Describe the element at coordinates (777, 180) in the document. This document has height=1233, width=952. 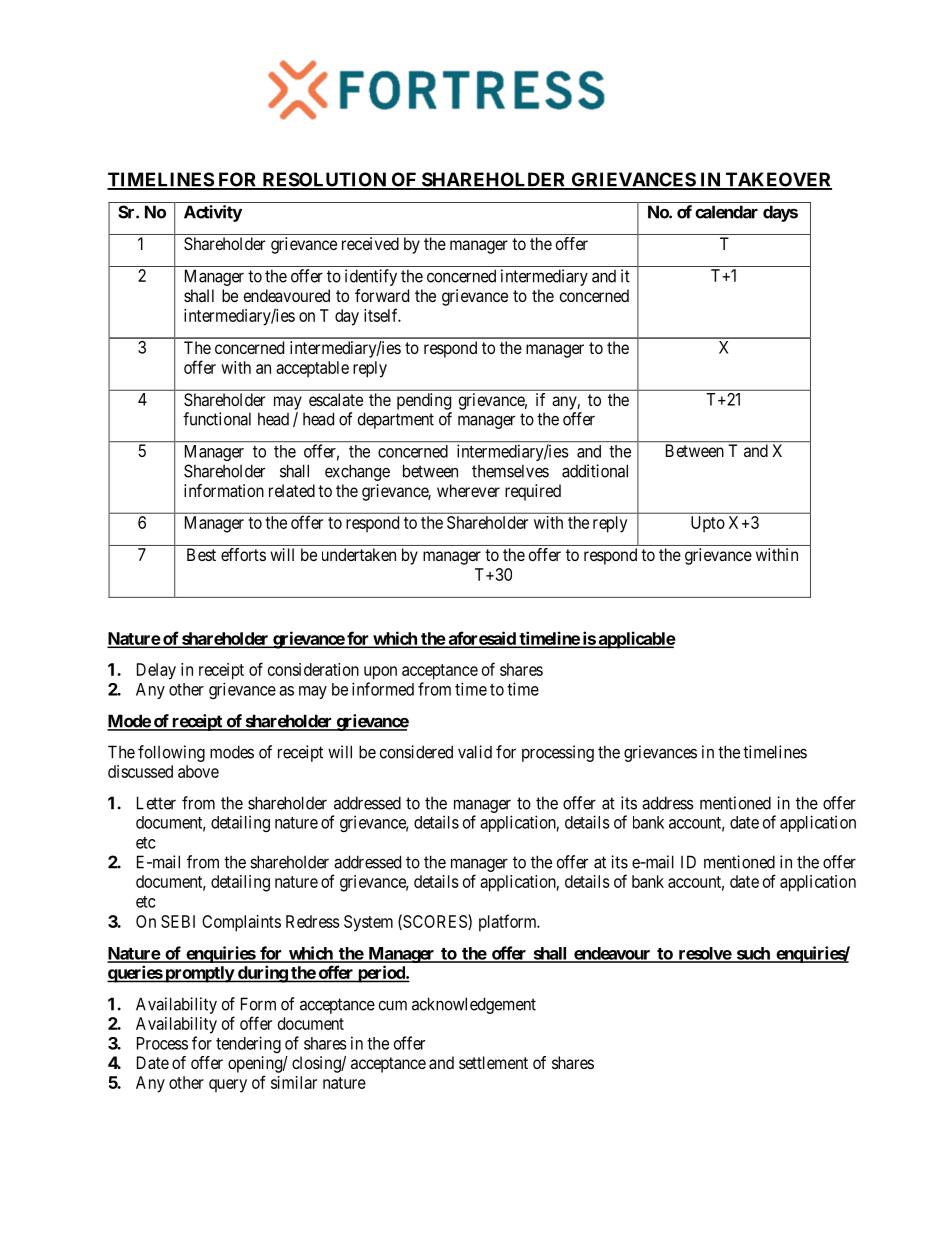
I see `TAKEOVER` at that location.
